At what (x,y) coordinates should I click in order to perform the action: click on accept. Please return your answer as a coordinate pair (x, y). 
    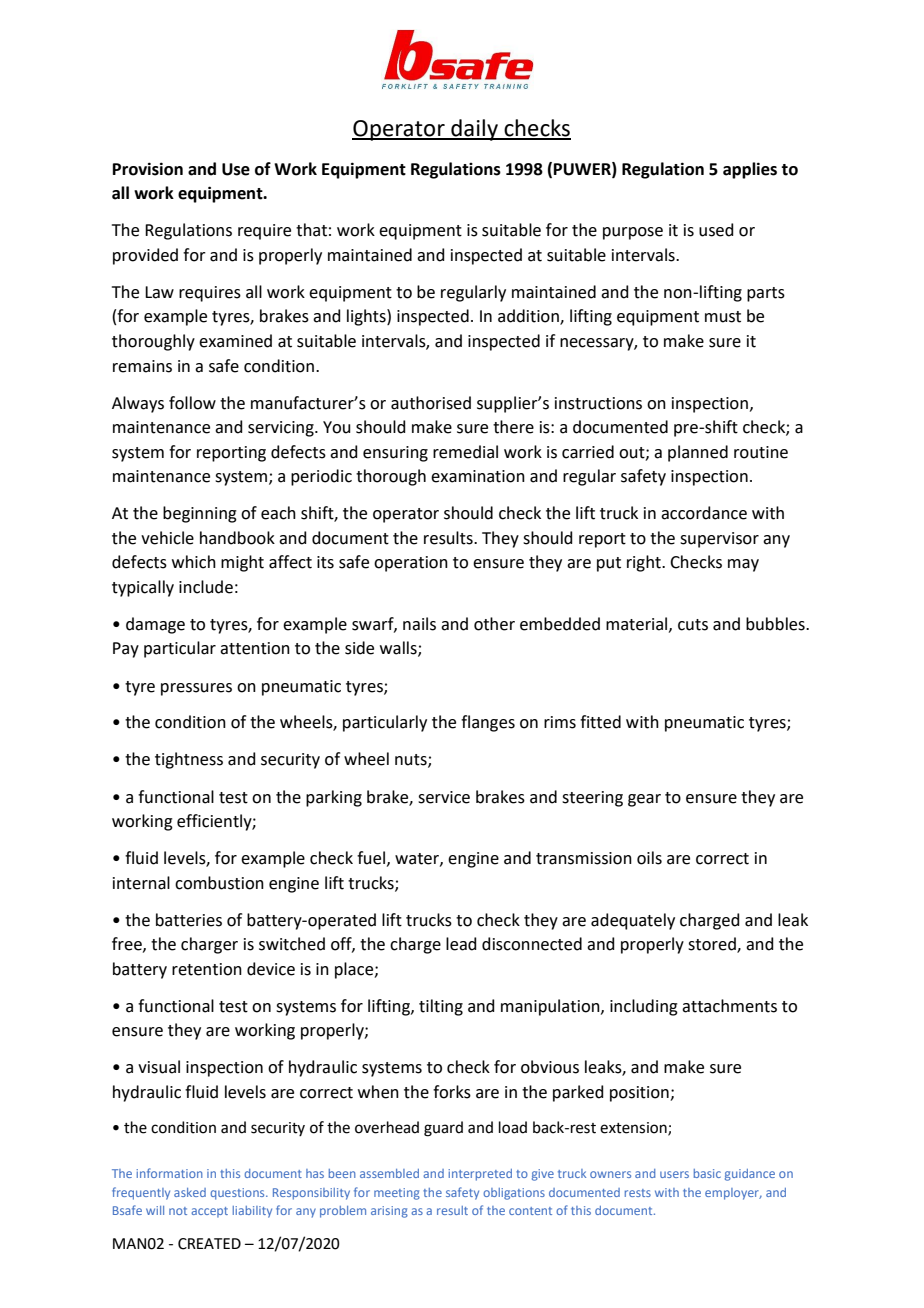
    Looking at the image, I should click on (209, 1212).
